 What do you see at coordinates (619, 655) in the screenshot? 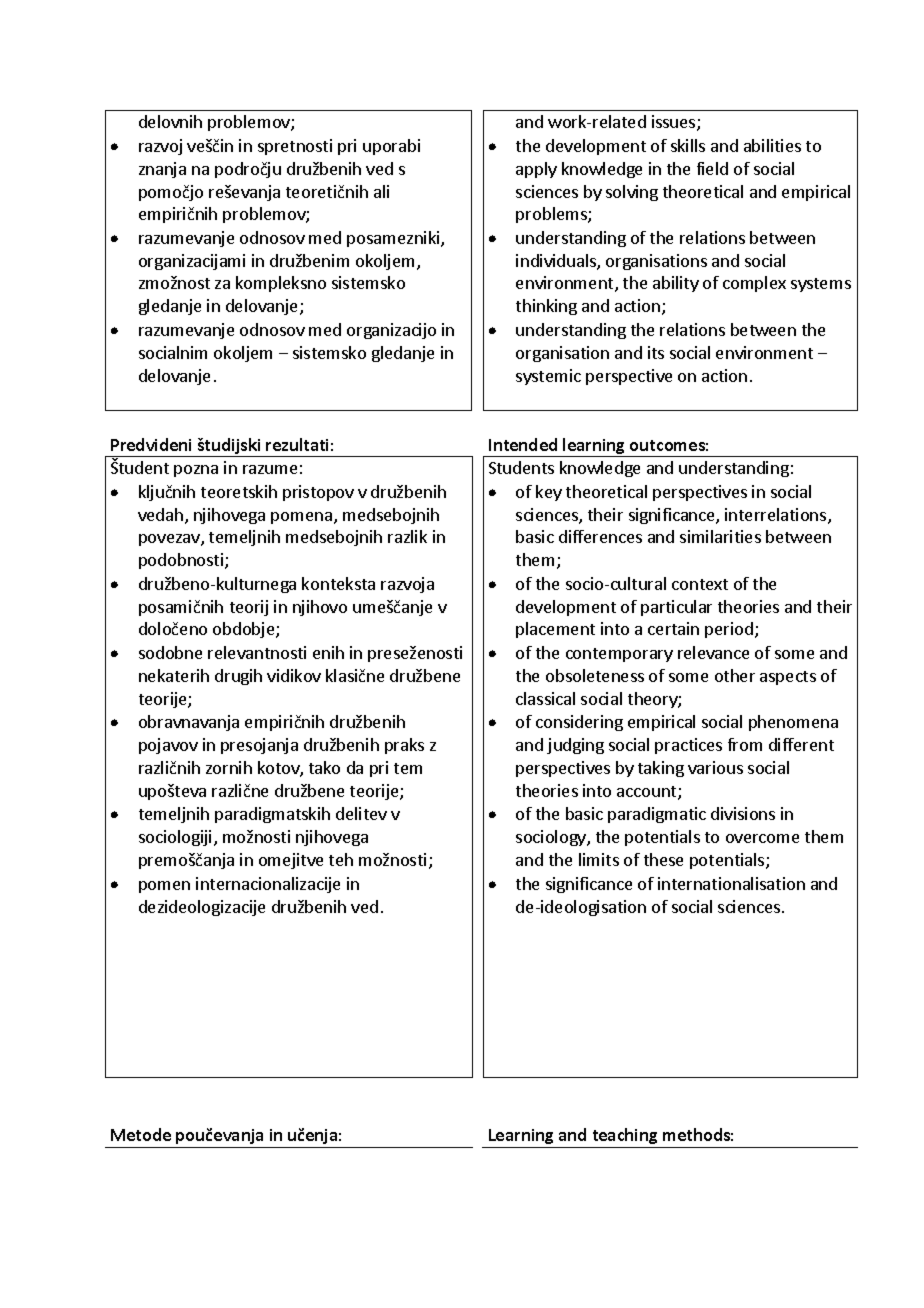
I see `contemporary` at bounding box center [619, 655].
